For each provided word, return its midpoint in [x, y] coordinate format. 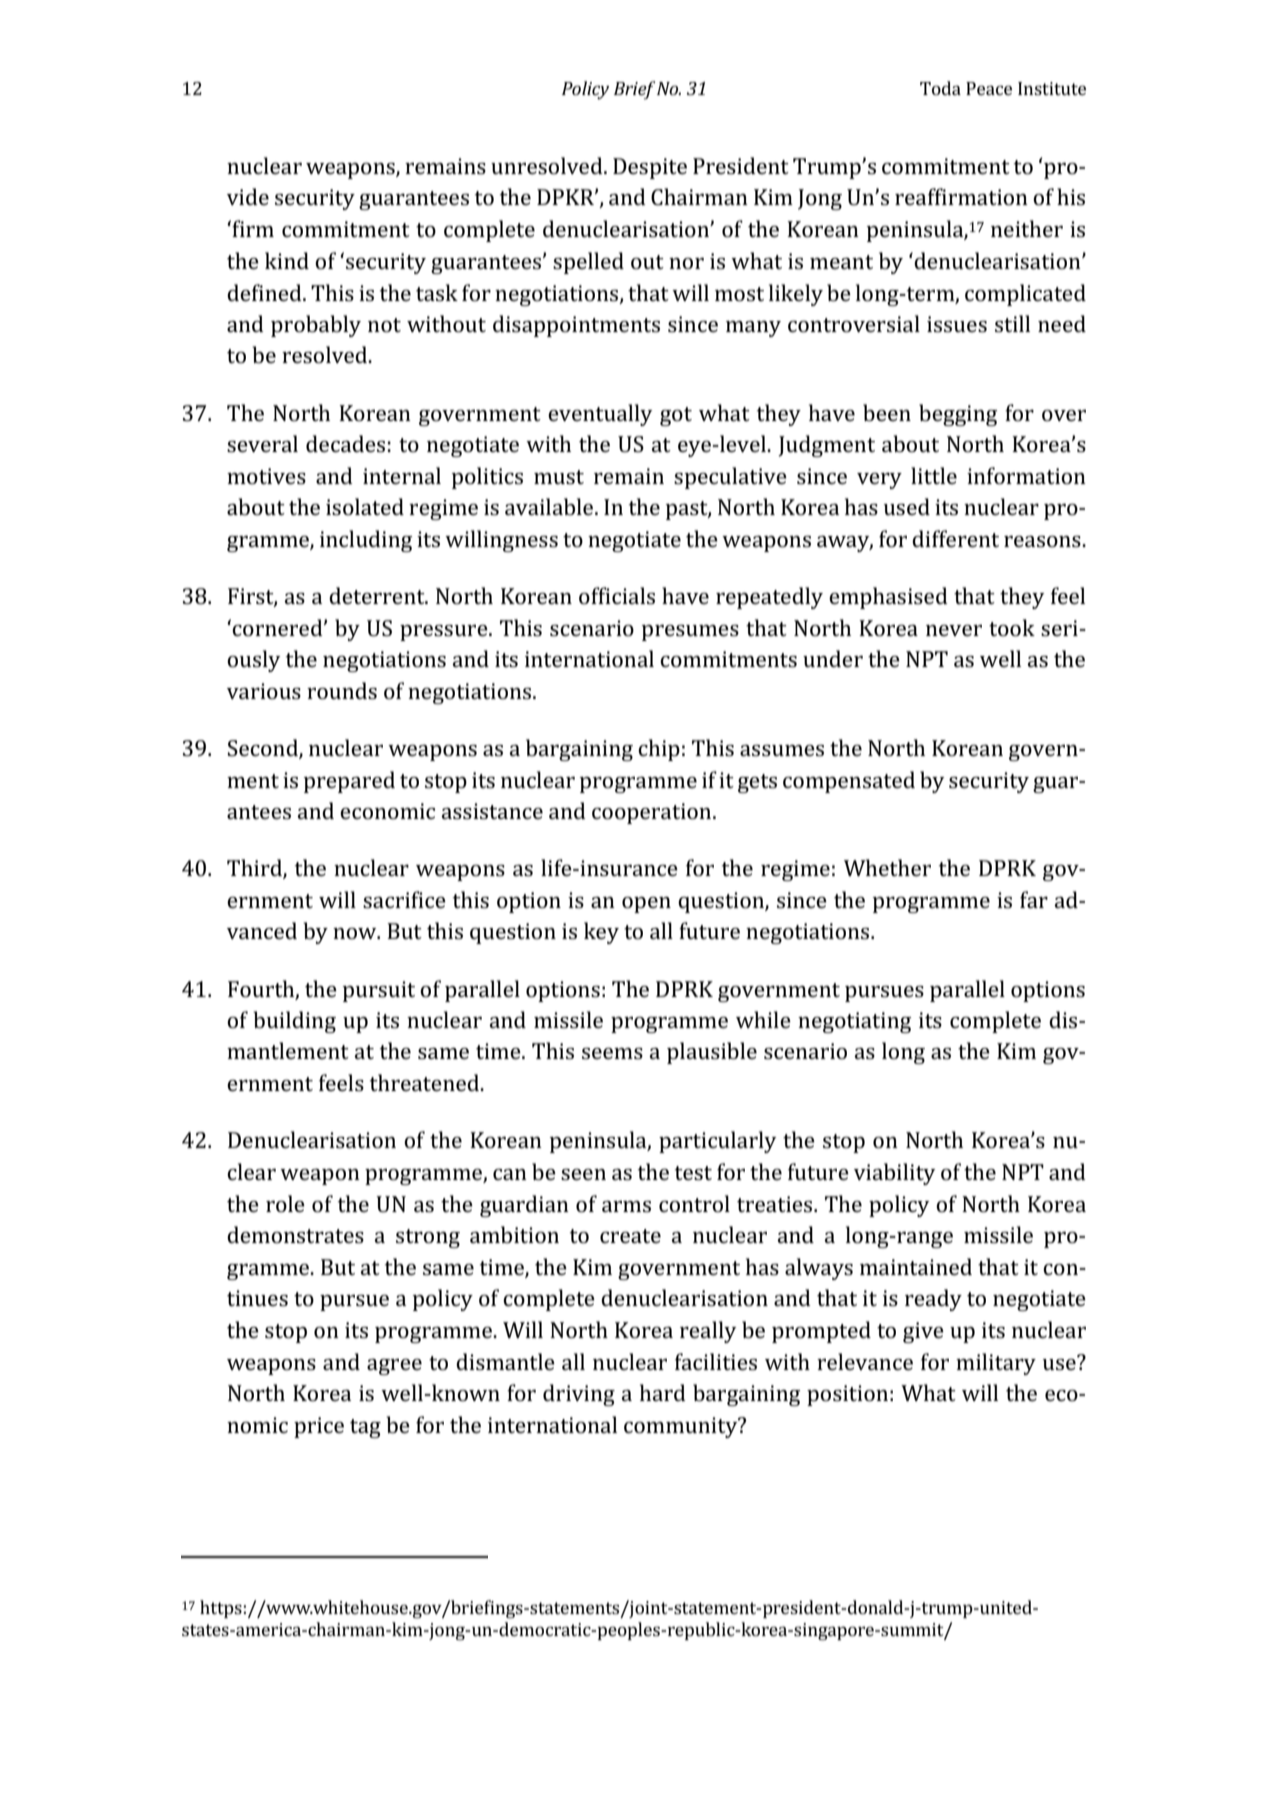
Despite [650, 168]
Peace [989, 88]
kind [287, 260]
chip [659, 750]
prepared [349, 782]
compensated [849, 782]
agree [394, 1367]
